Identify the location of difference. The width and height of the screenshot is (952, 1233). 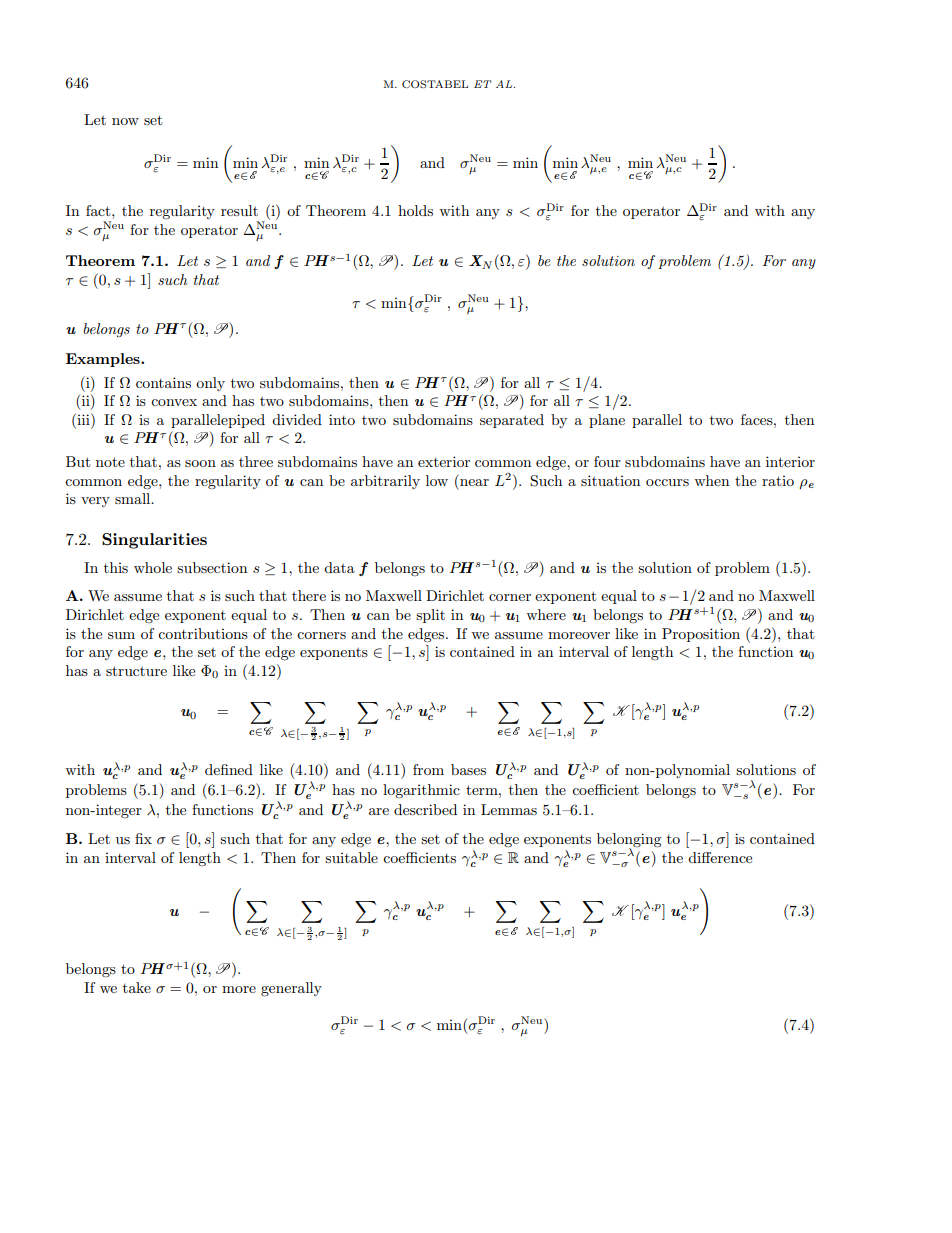
(720, 857).
